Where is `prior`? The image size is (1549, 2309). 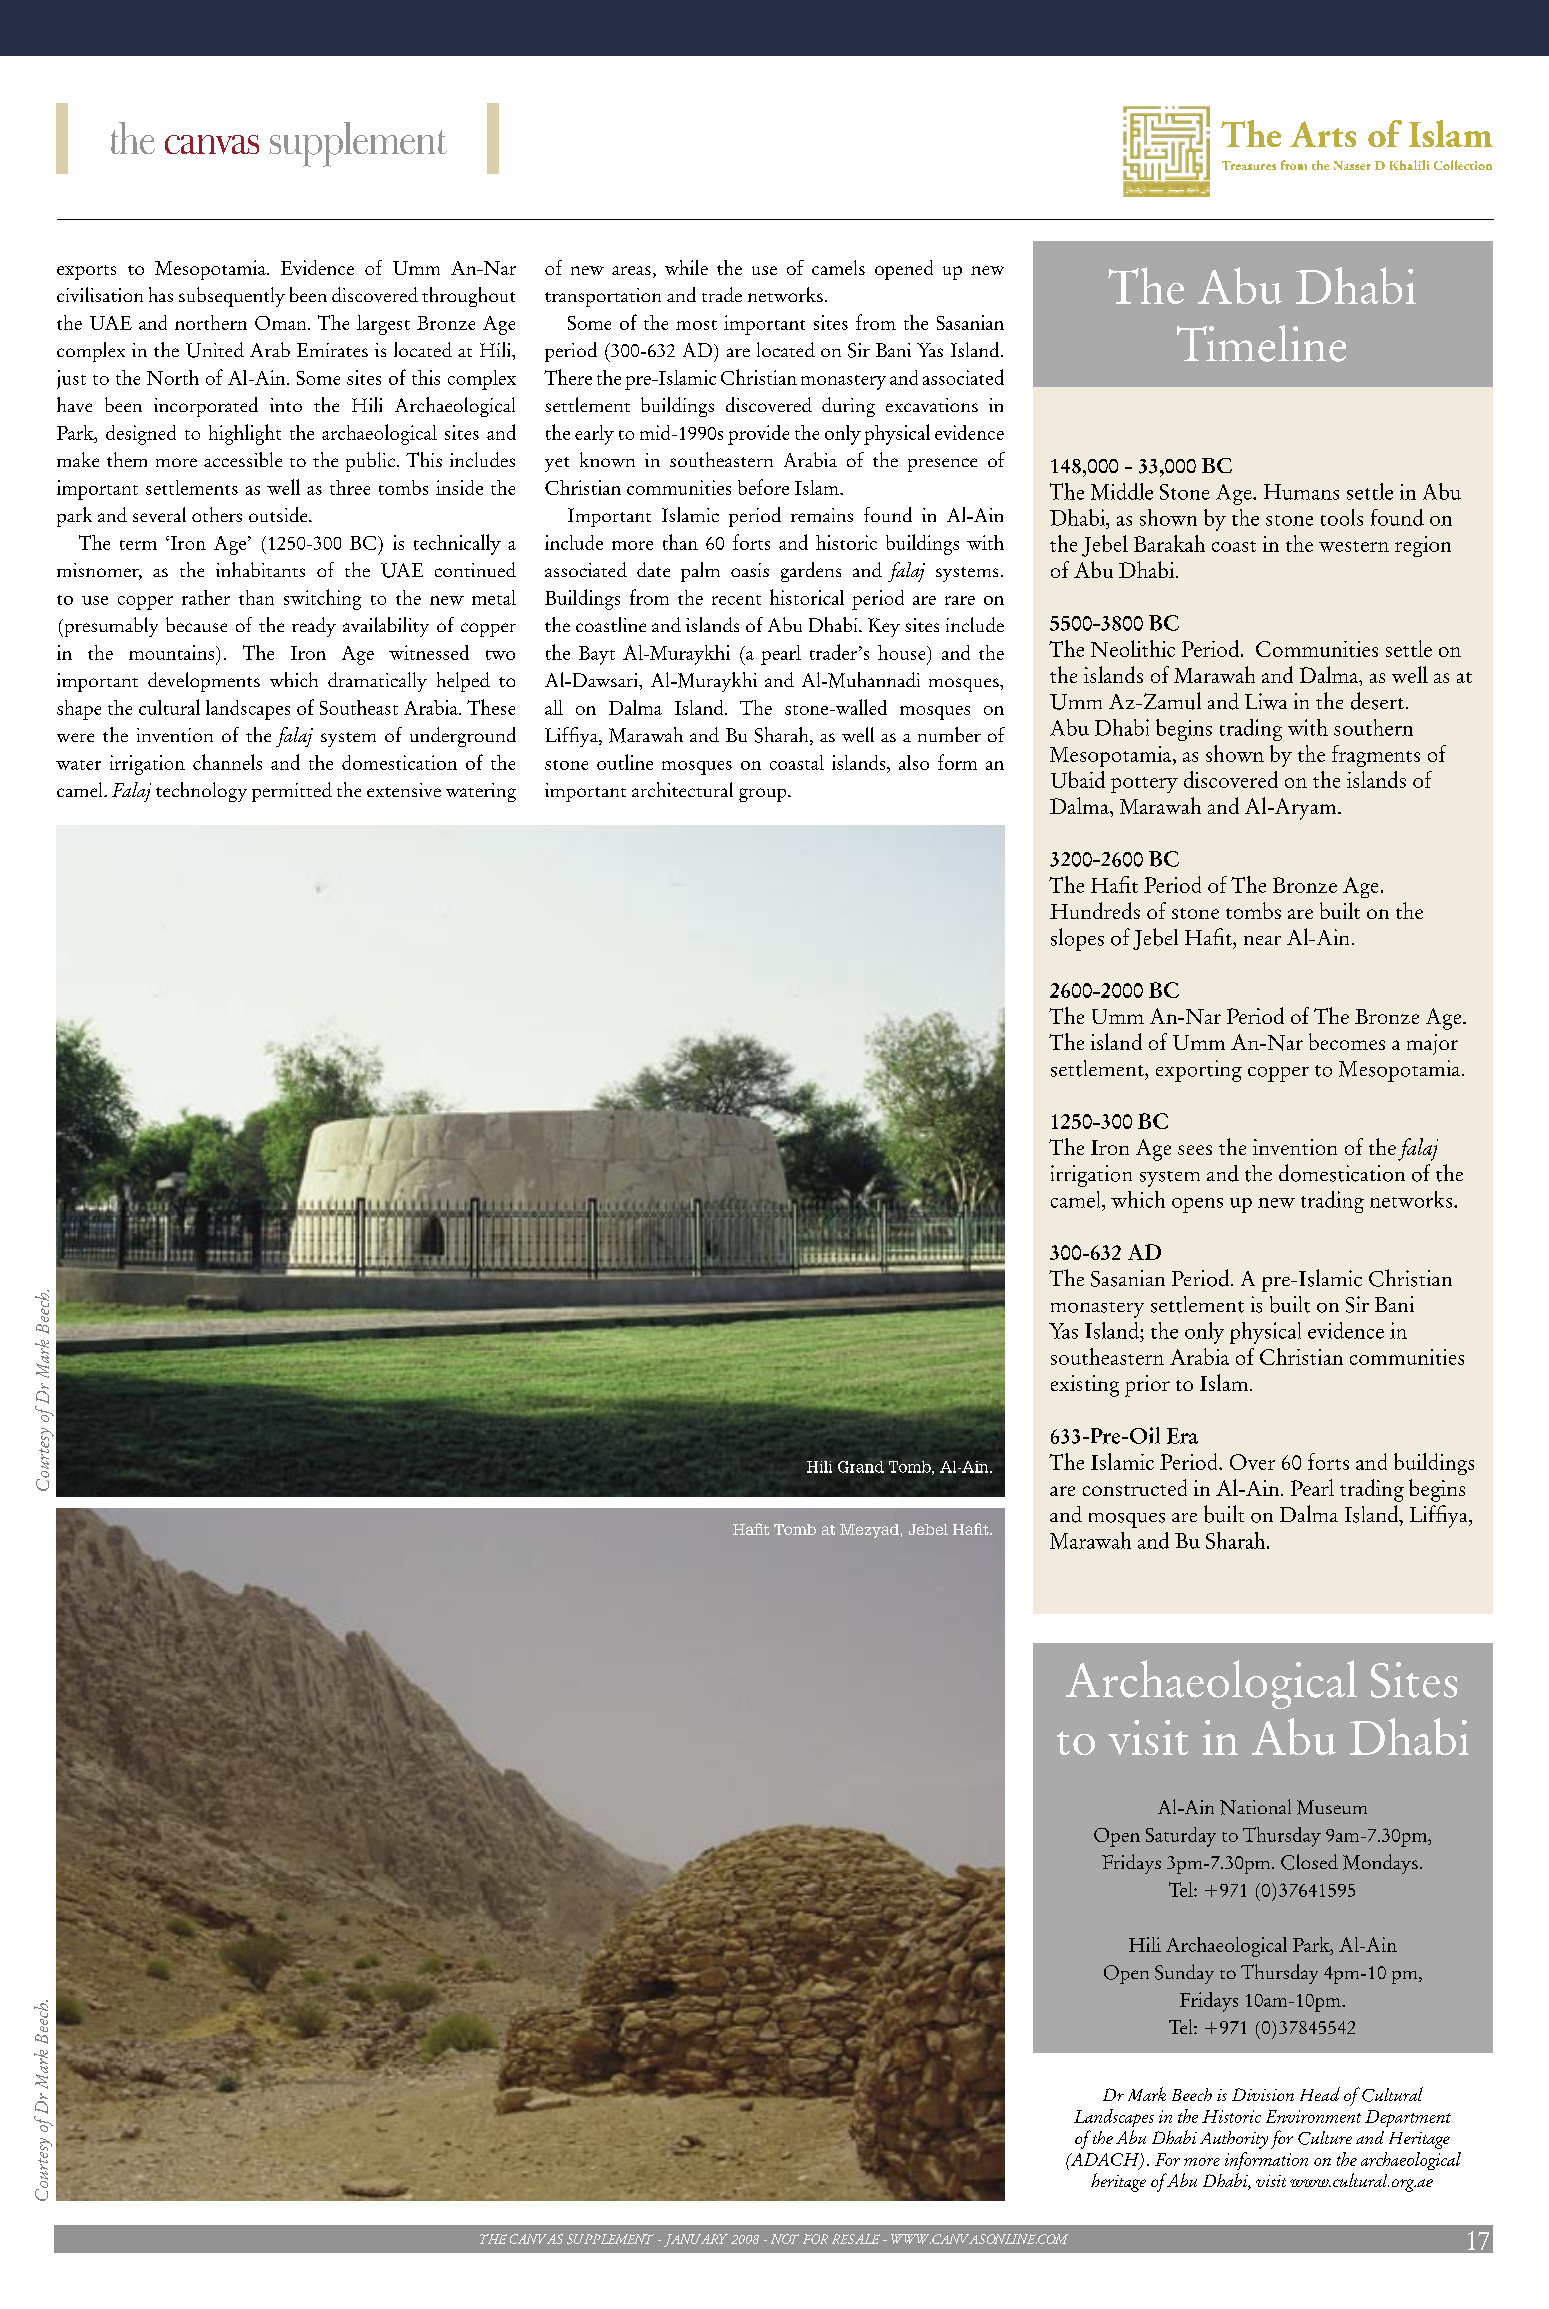 prior is located at coordinates (1147, 1386).
